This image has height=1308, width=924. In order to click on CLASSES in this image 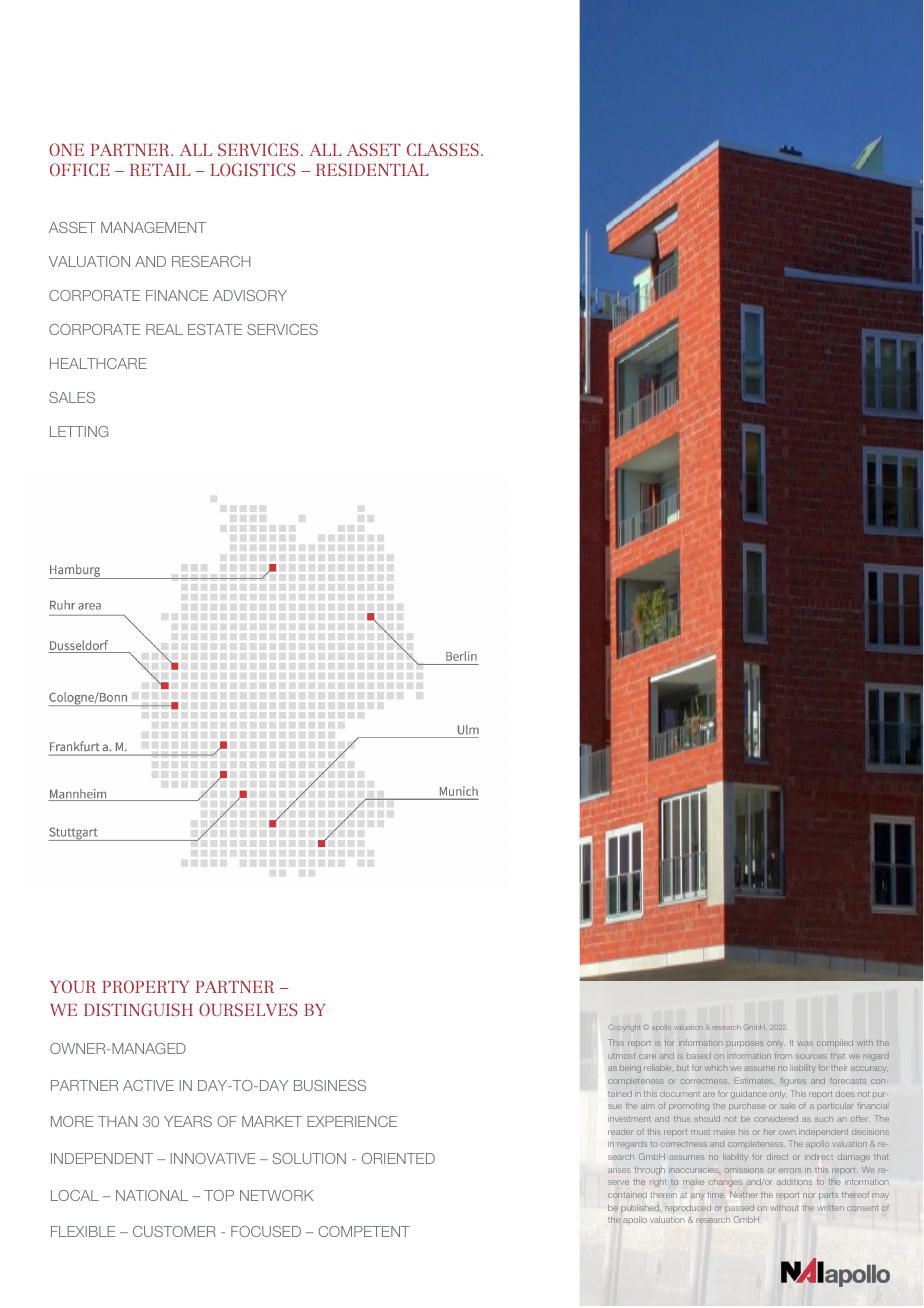, I will do `click(443, 149)`.
